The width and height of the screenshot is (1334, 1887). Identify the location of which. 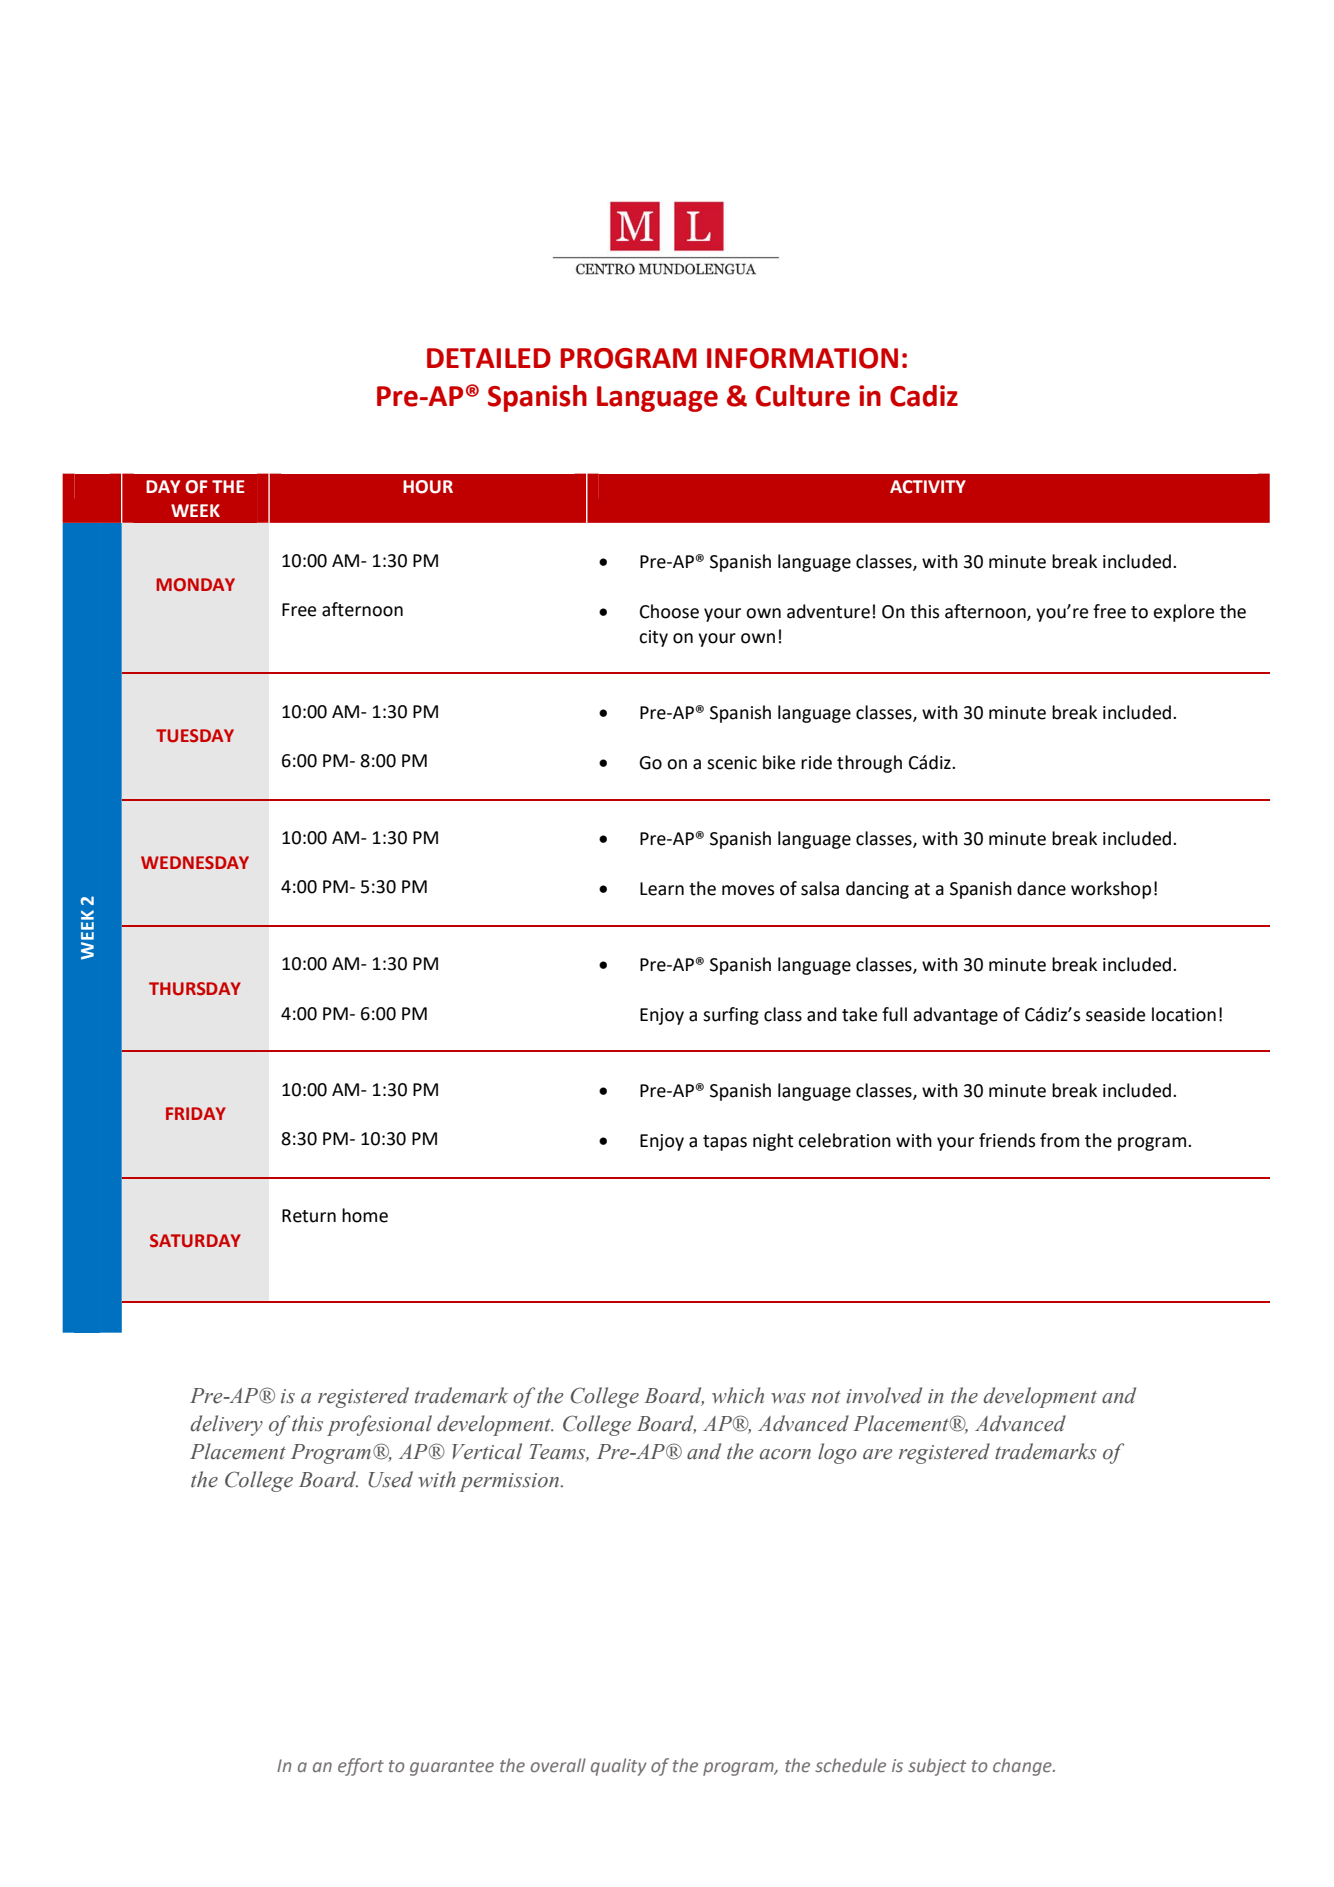
(738, 1395).
